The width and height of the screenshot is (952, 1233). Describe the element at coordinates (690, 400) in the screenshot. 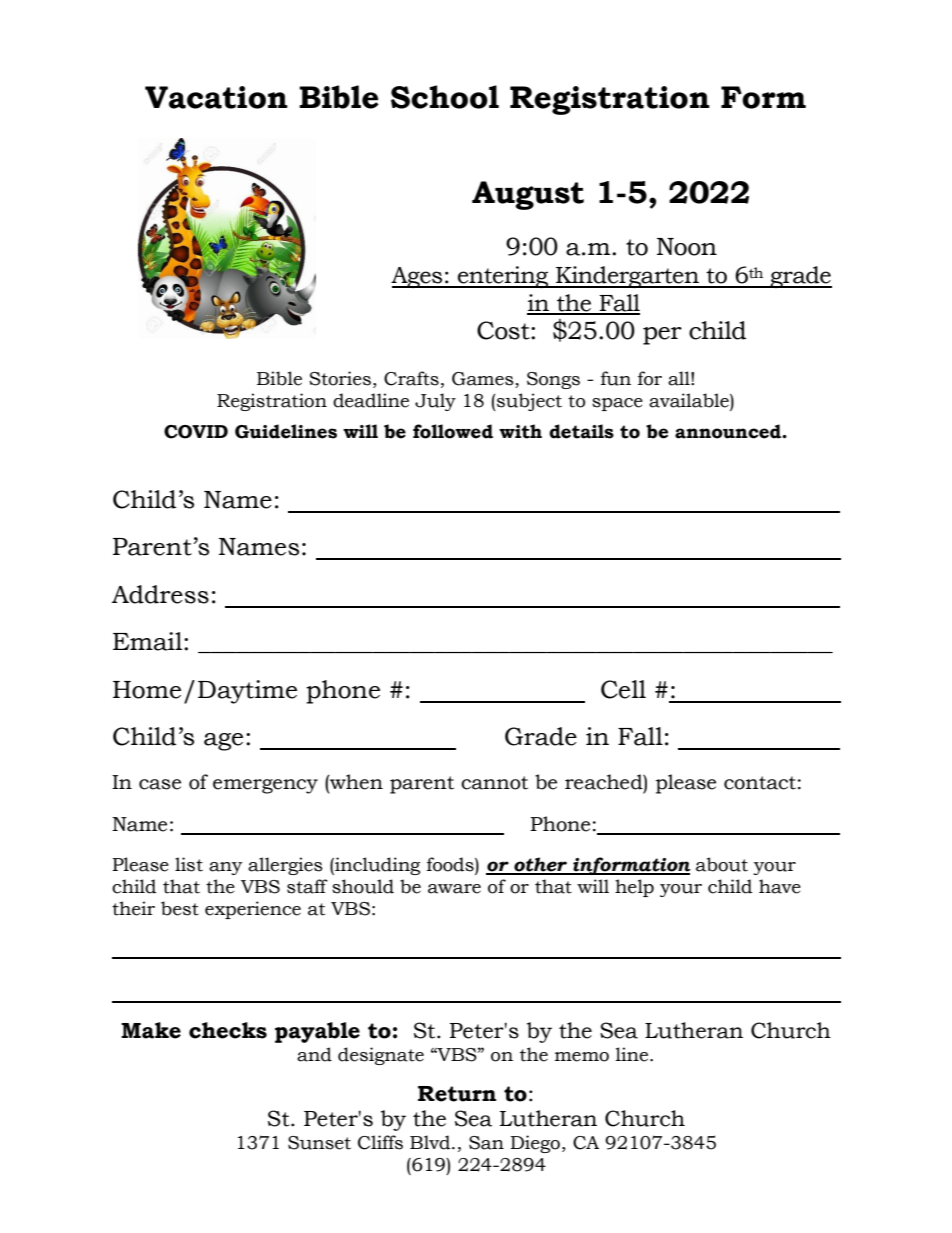

I see `available` at that location.
